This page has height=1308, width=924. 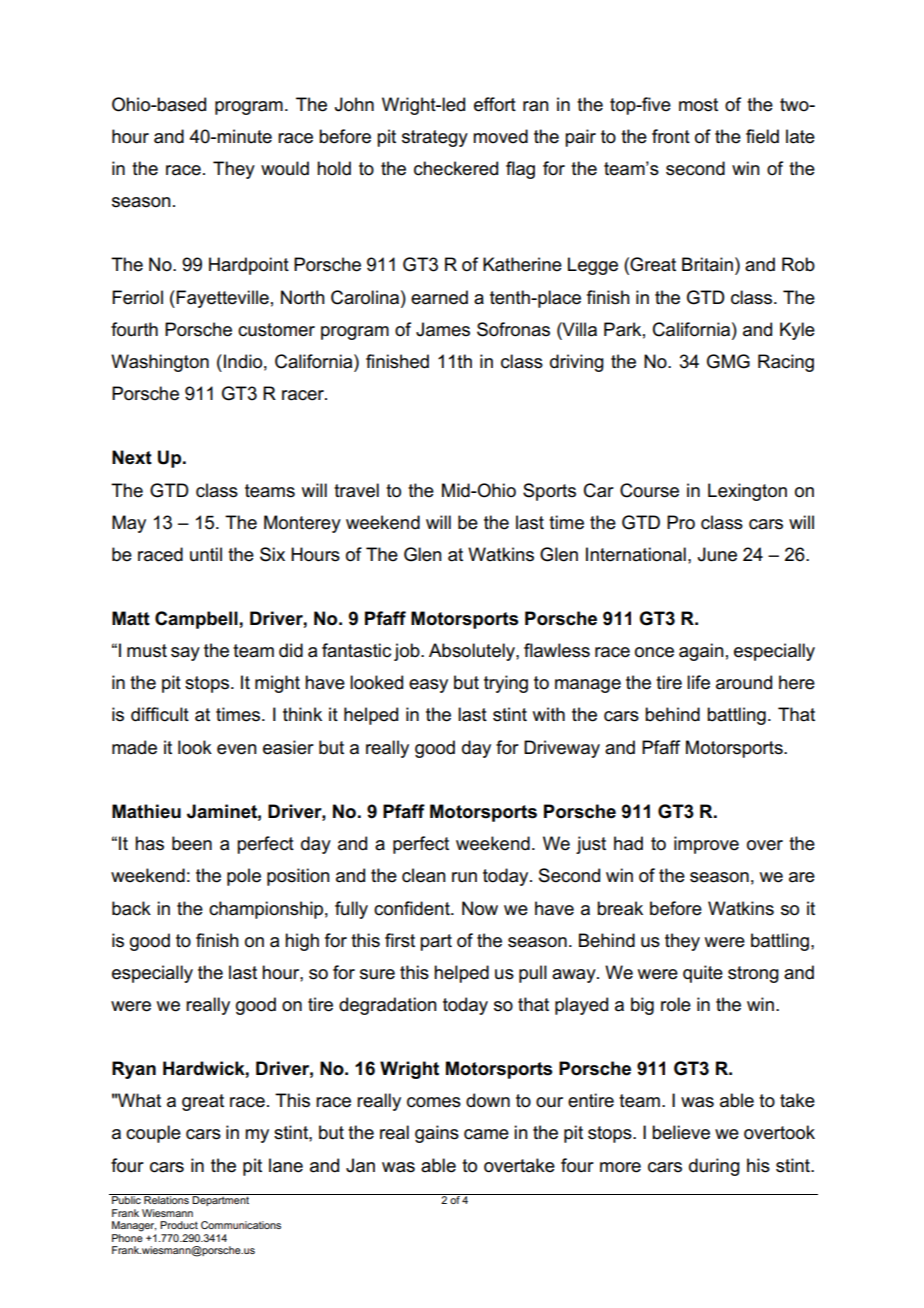 What do you see at coordinates (356, 490) in the page?
I see `travel` at bounding box center [356, 490].
